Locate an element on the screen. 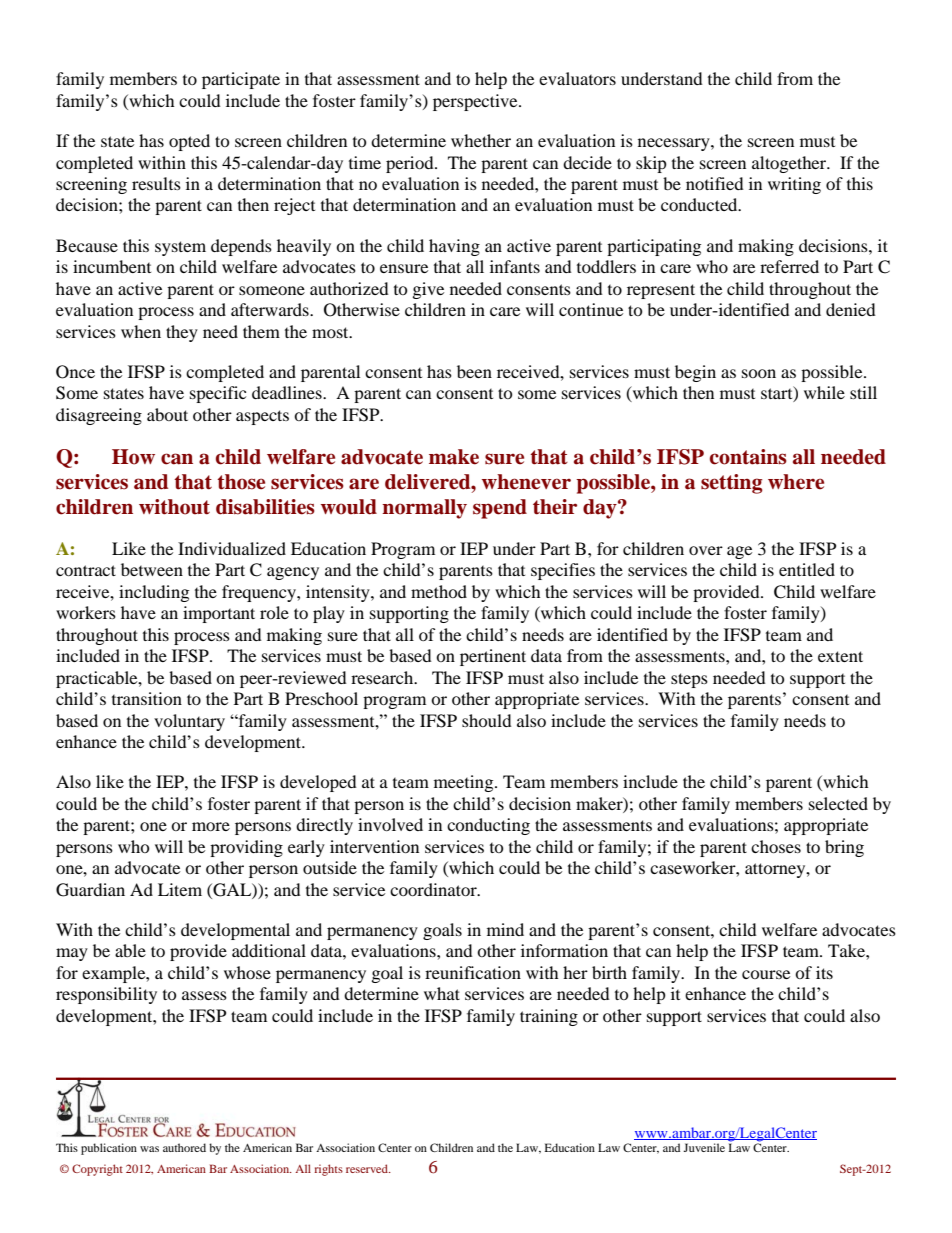 The image size is (952, 1233). selected is located at coordinates (838, 803).
